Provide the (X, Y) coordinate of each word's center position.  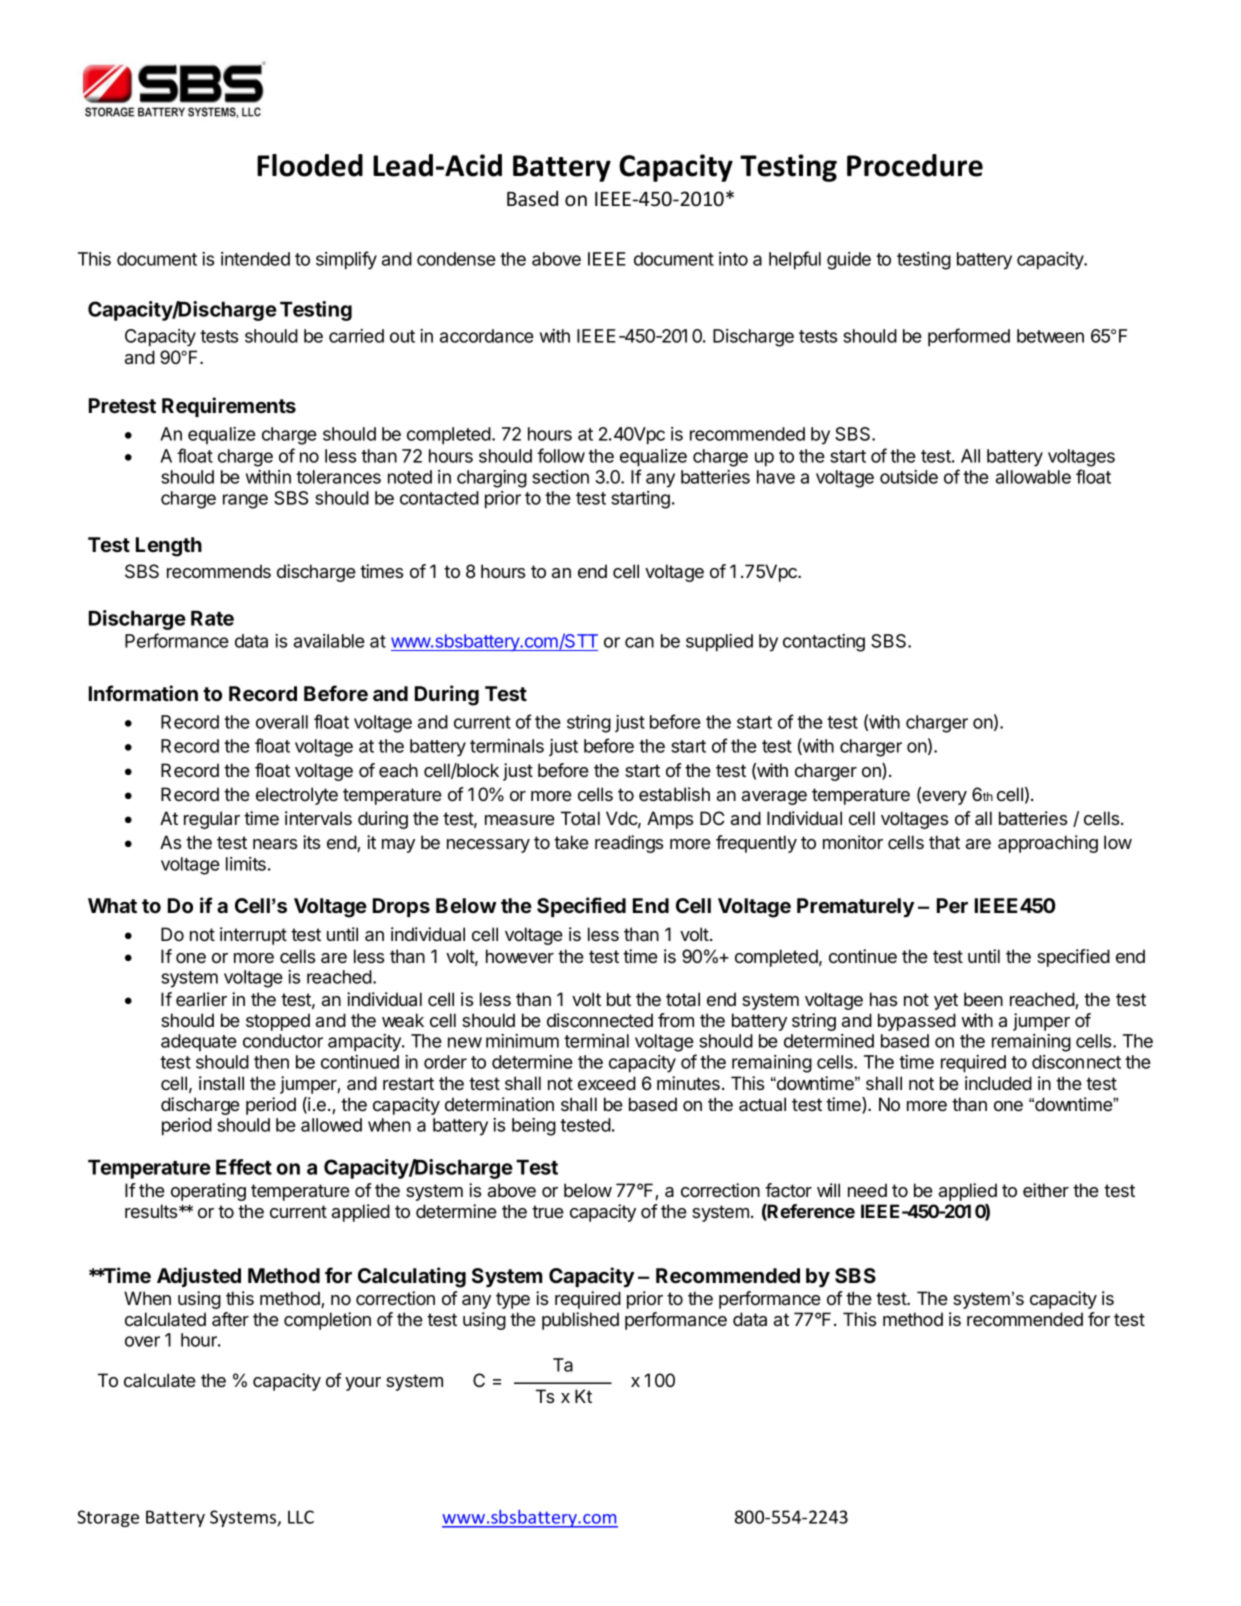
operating (208, 1192)
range (245, 501)
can (639, 642)
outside (909, 477)
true (548, 1211)
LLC (301, 1517)
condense (456, 259)
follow (561, 455)
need (867, 1190)
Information (143, 693)
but (619, 999)
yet (946, 1001)
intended (255, 259)
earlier (201, 999)
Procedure (915, 165)
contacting (824, 643)
